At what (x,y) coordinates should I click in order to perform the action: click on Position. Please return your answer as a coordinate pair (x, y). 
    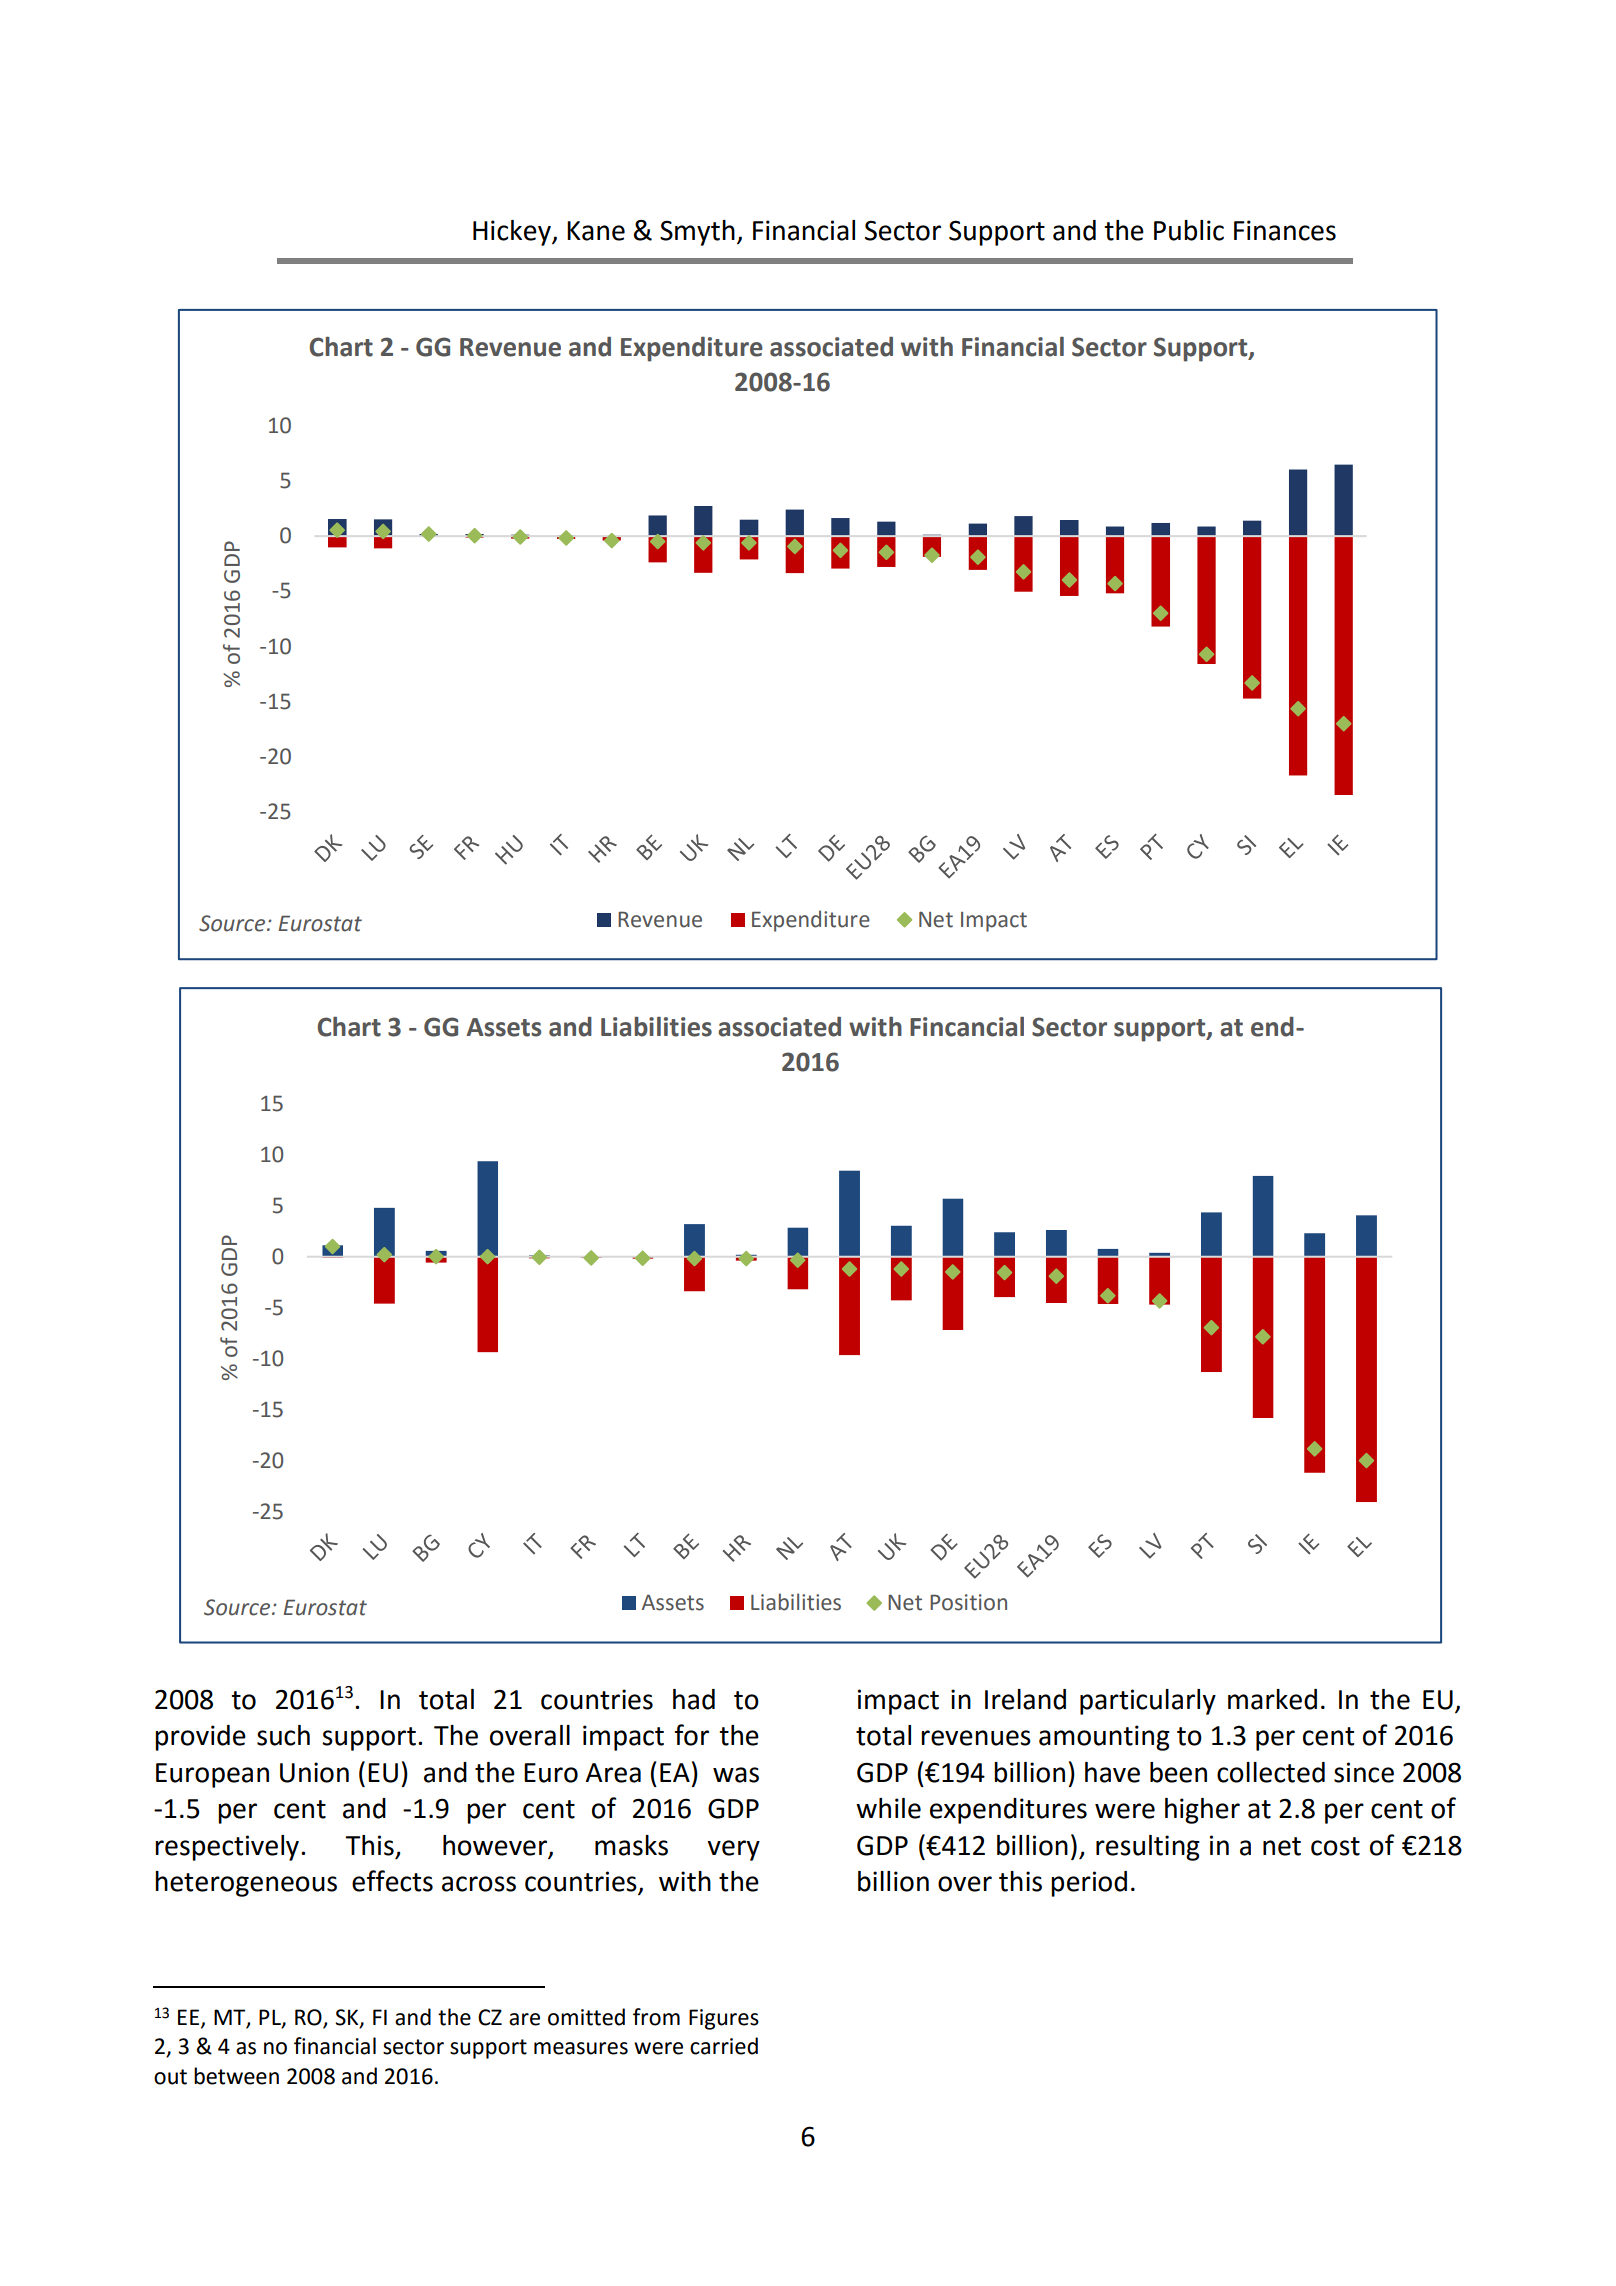
    Looking at the image, I should click on (968, 1602).
